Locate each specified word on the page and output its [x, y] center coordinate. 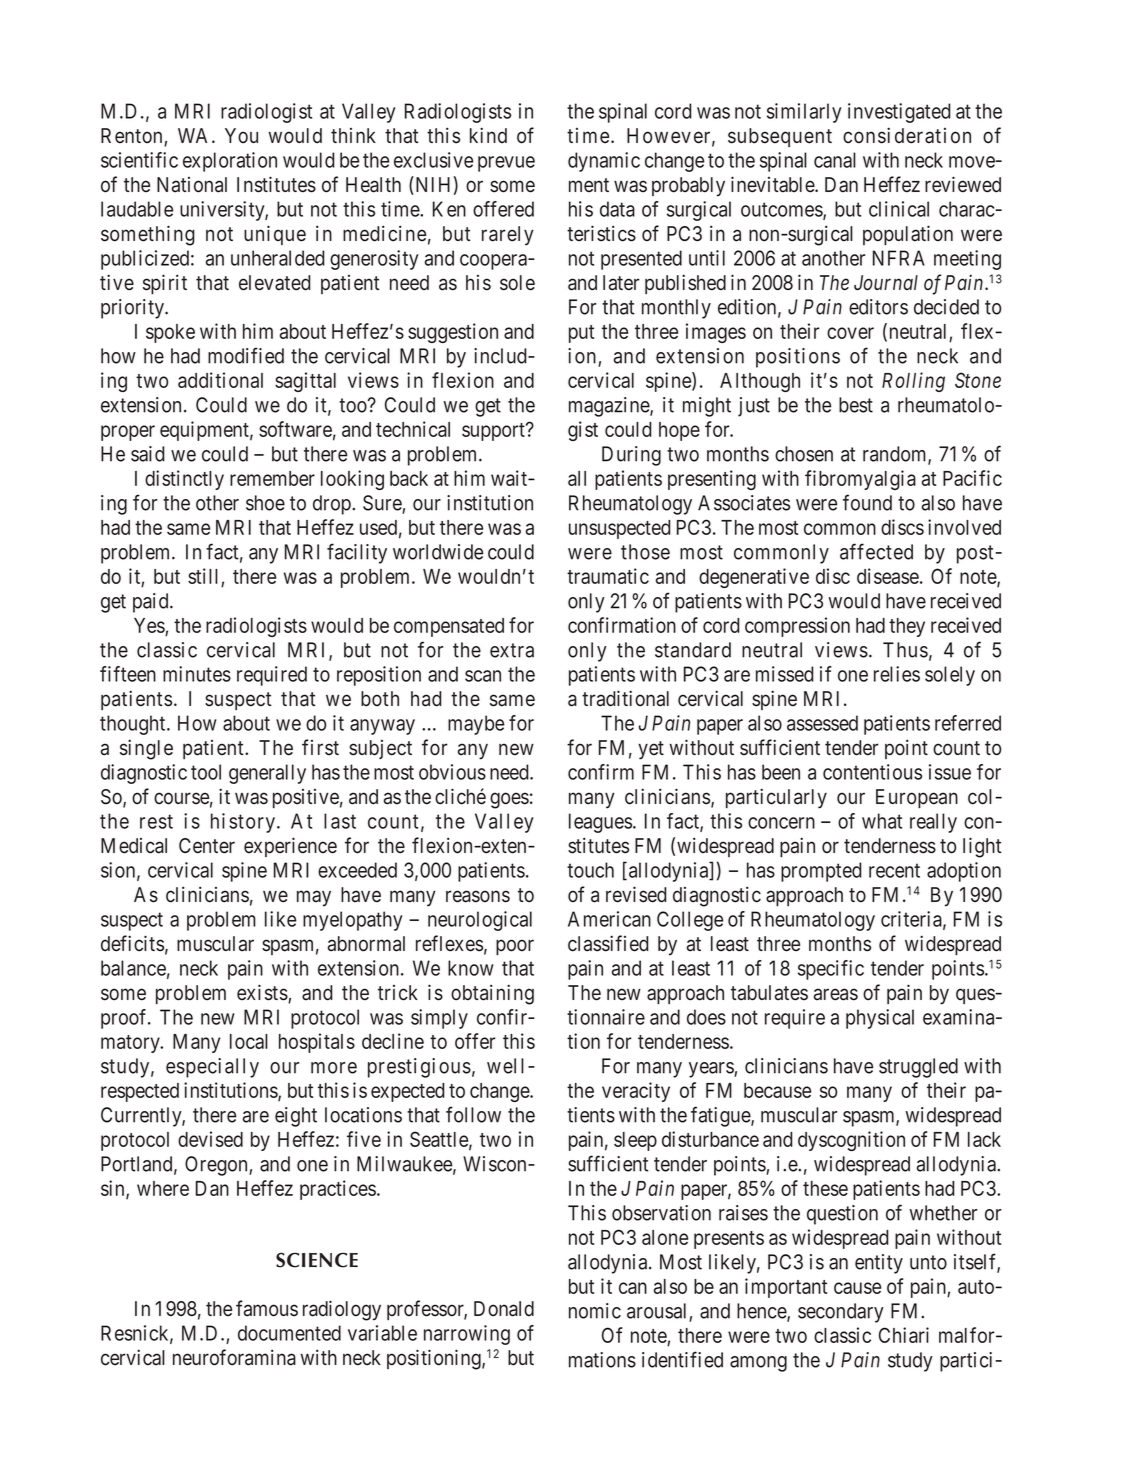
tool [206, 772]
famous [267, 1308]
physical [880, 1019]
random [896, 455]
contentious [872, 772]
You [241, 136]
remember [272, 478]
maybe [476, 725]
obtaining [492, 994]
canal [835, 160]
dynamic [604, 162]
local [249, 1041]
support [494, 432]
